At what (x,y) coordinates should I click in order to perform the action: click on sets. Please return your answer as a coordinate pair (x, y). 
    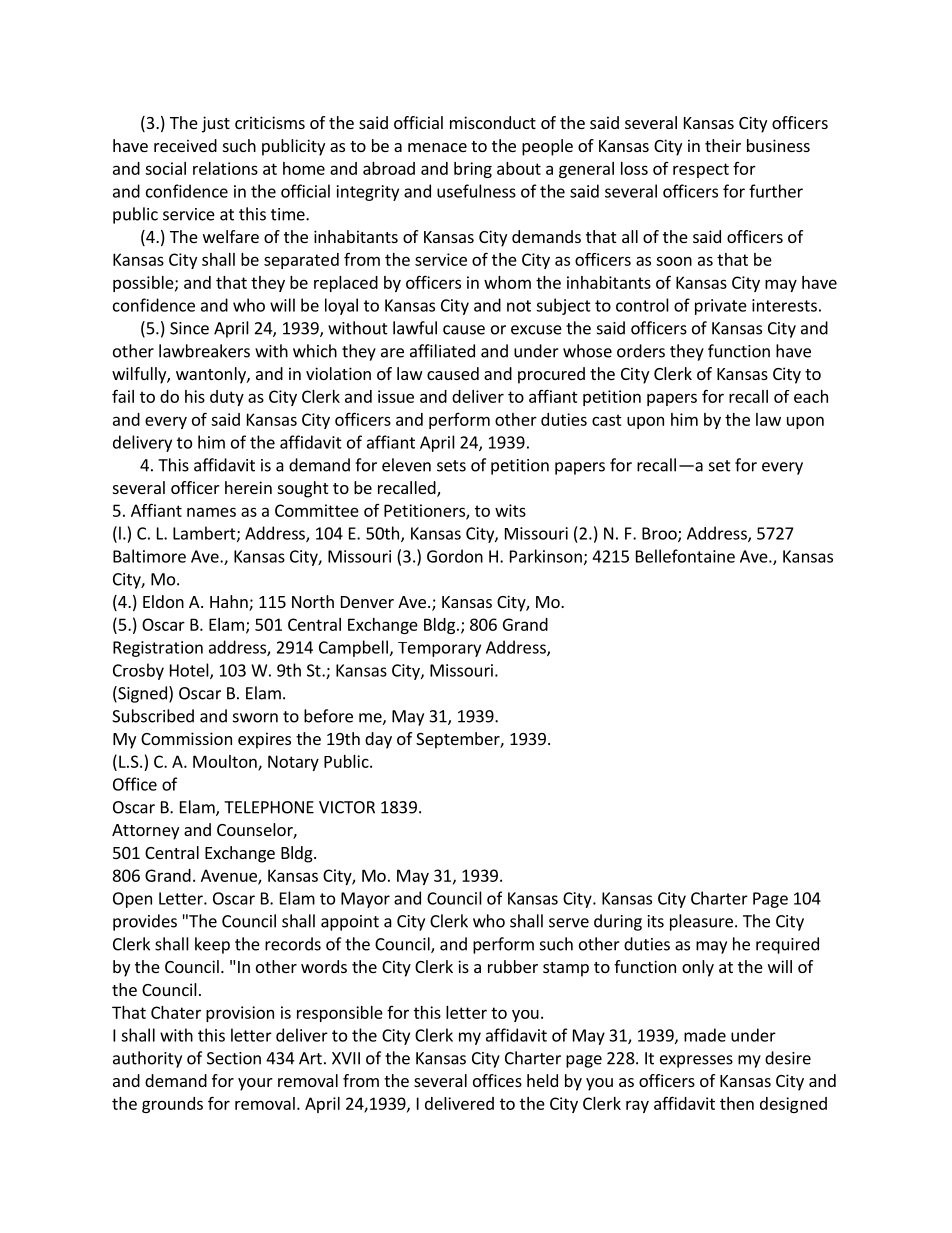
    Looking at the image, I should click on (451, 466).
